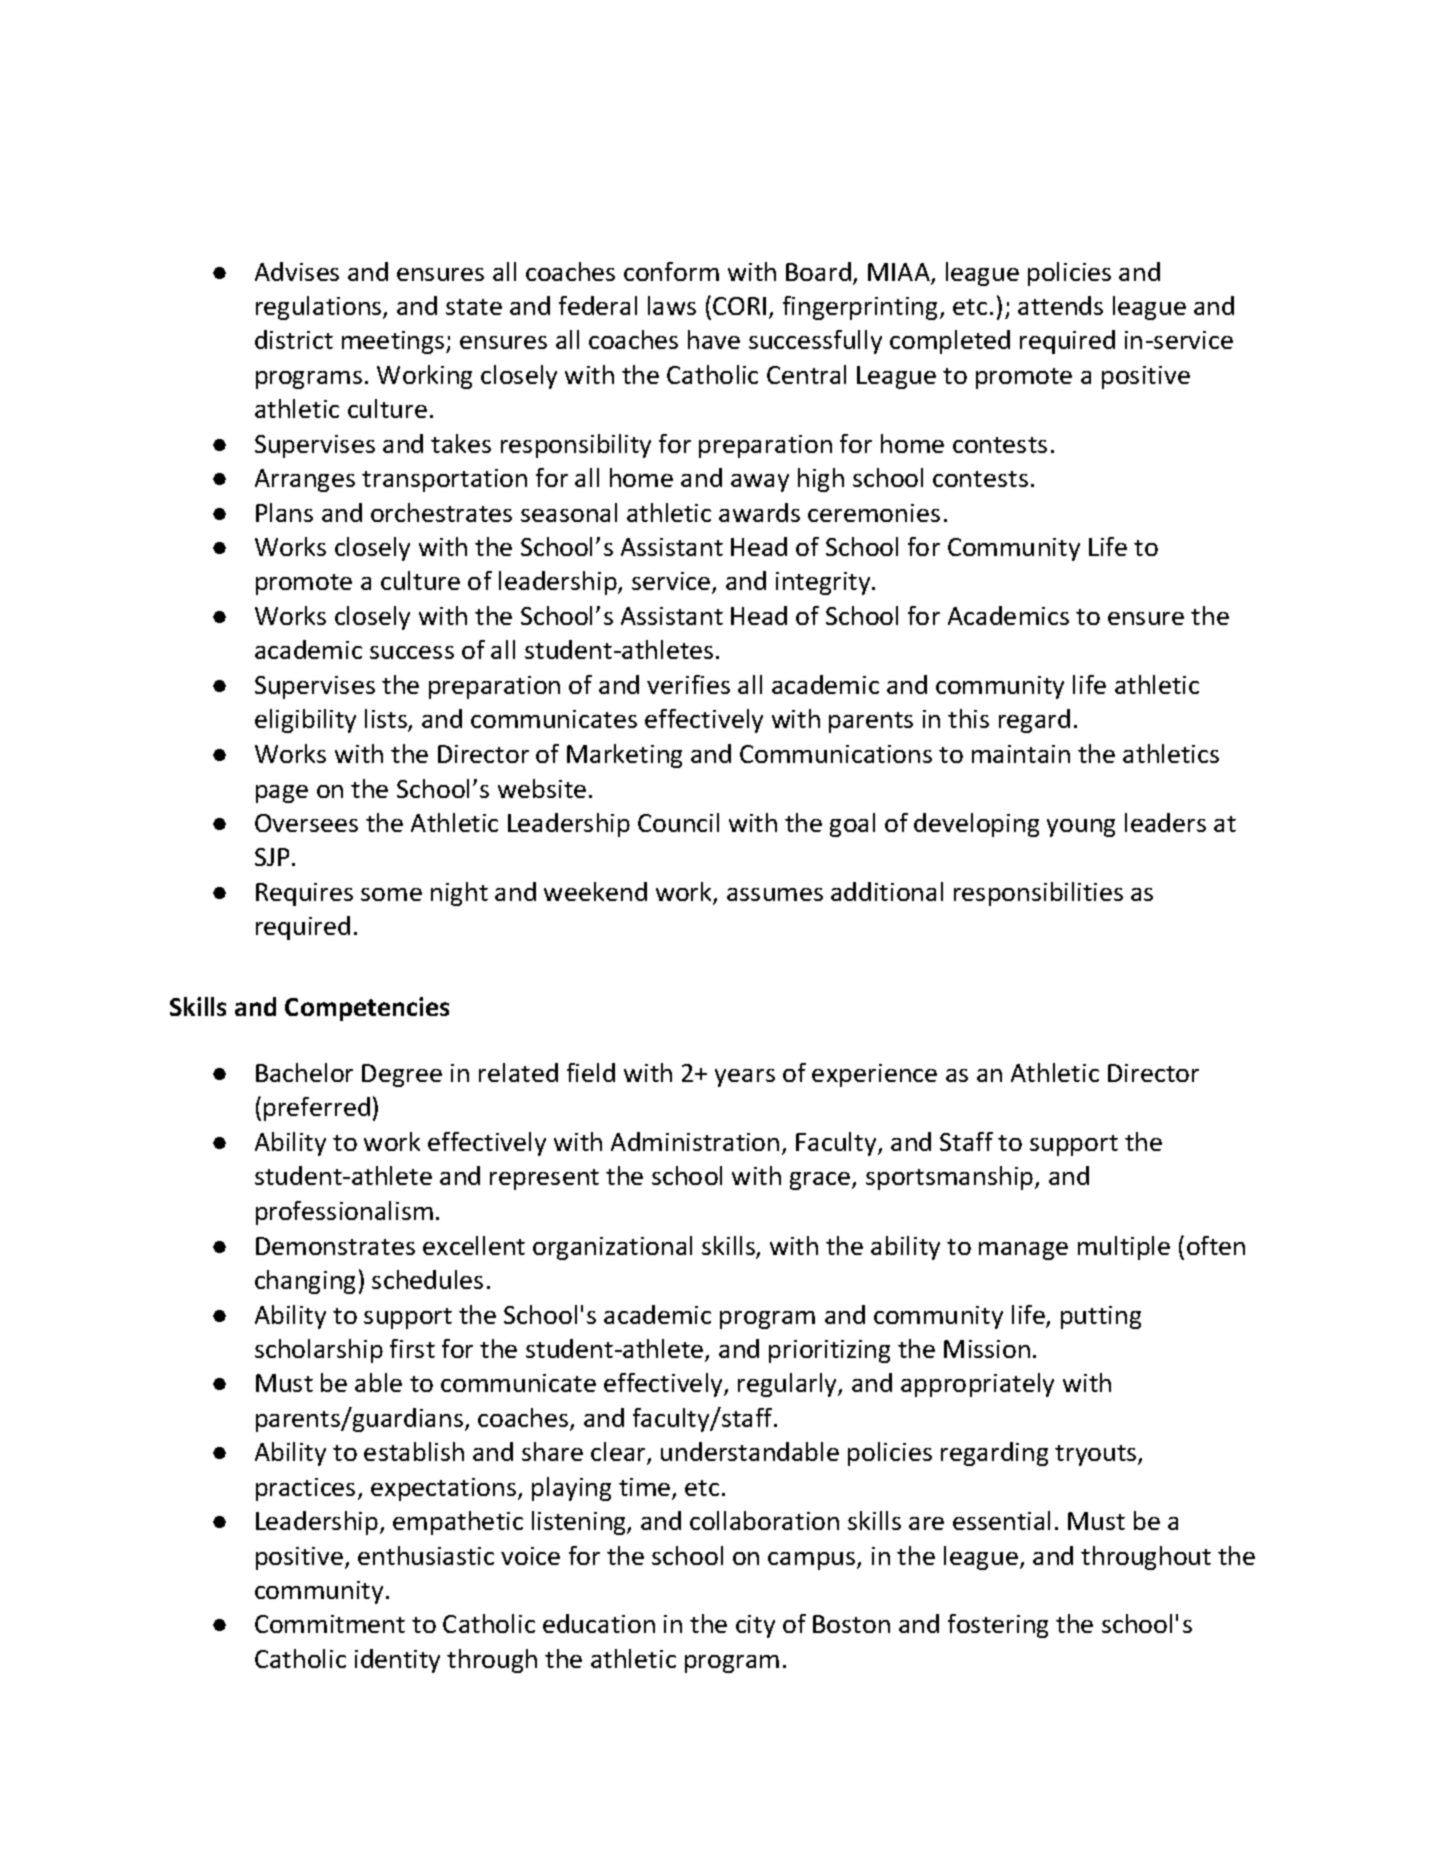  Describe the element at coordinates (1060, 305) in the image. I see `attends` at that location.
